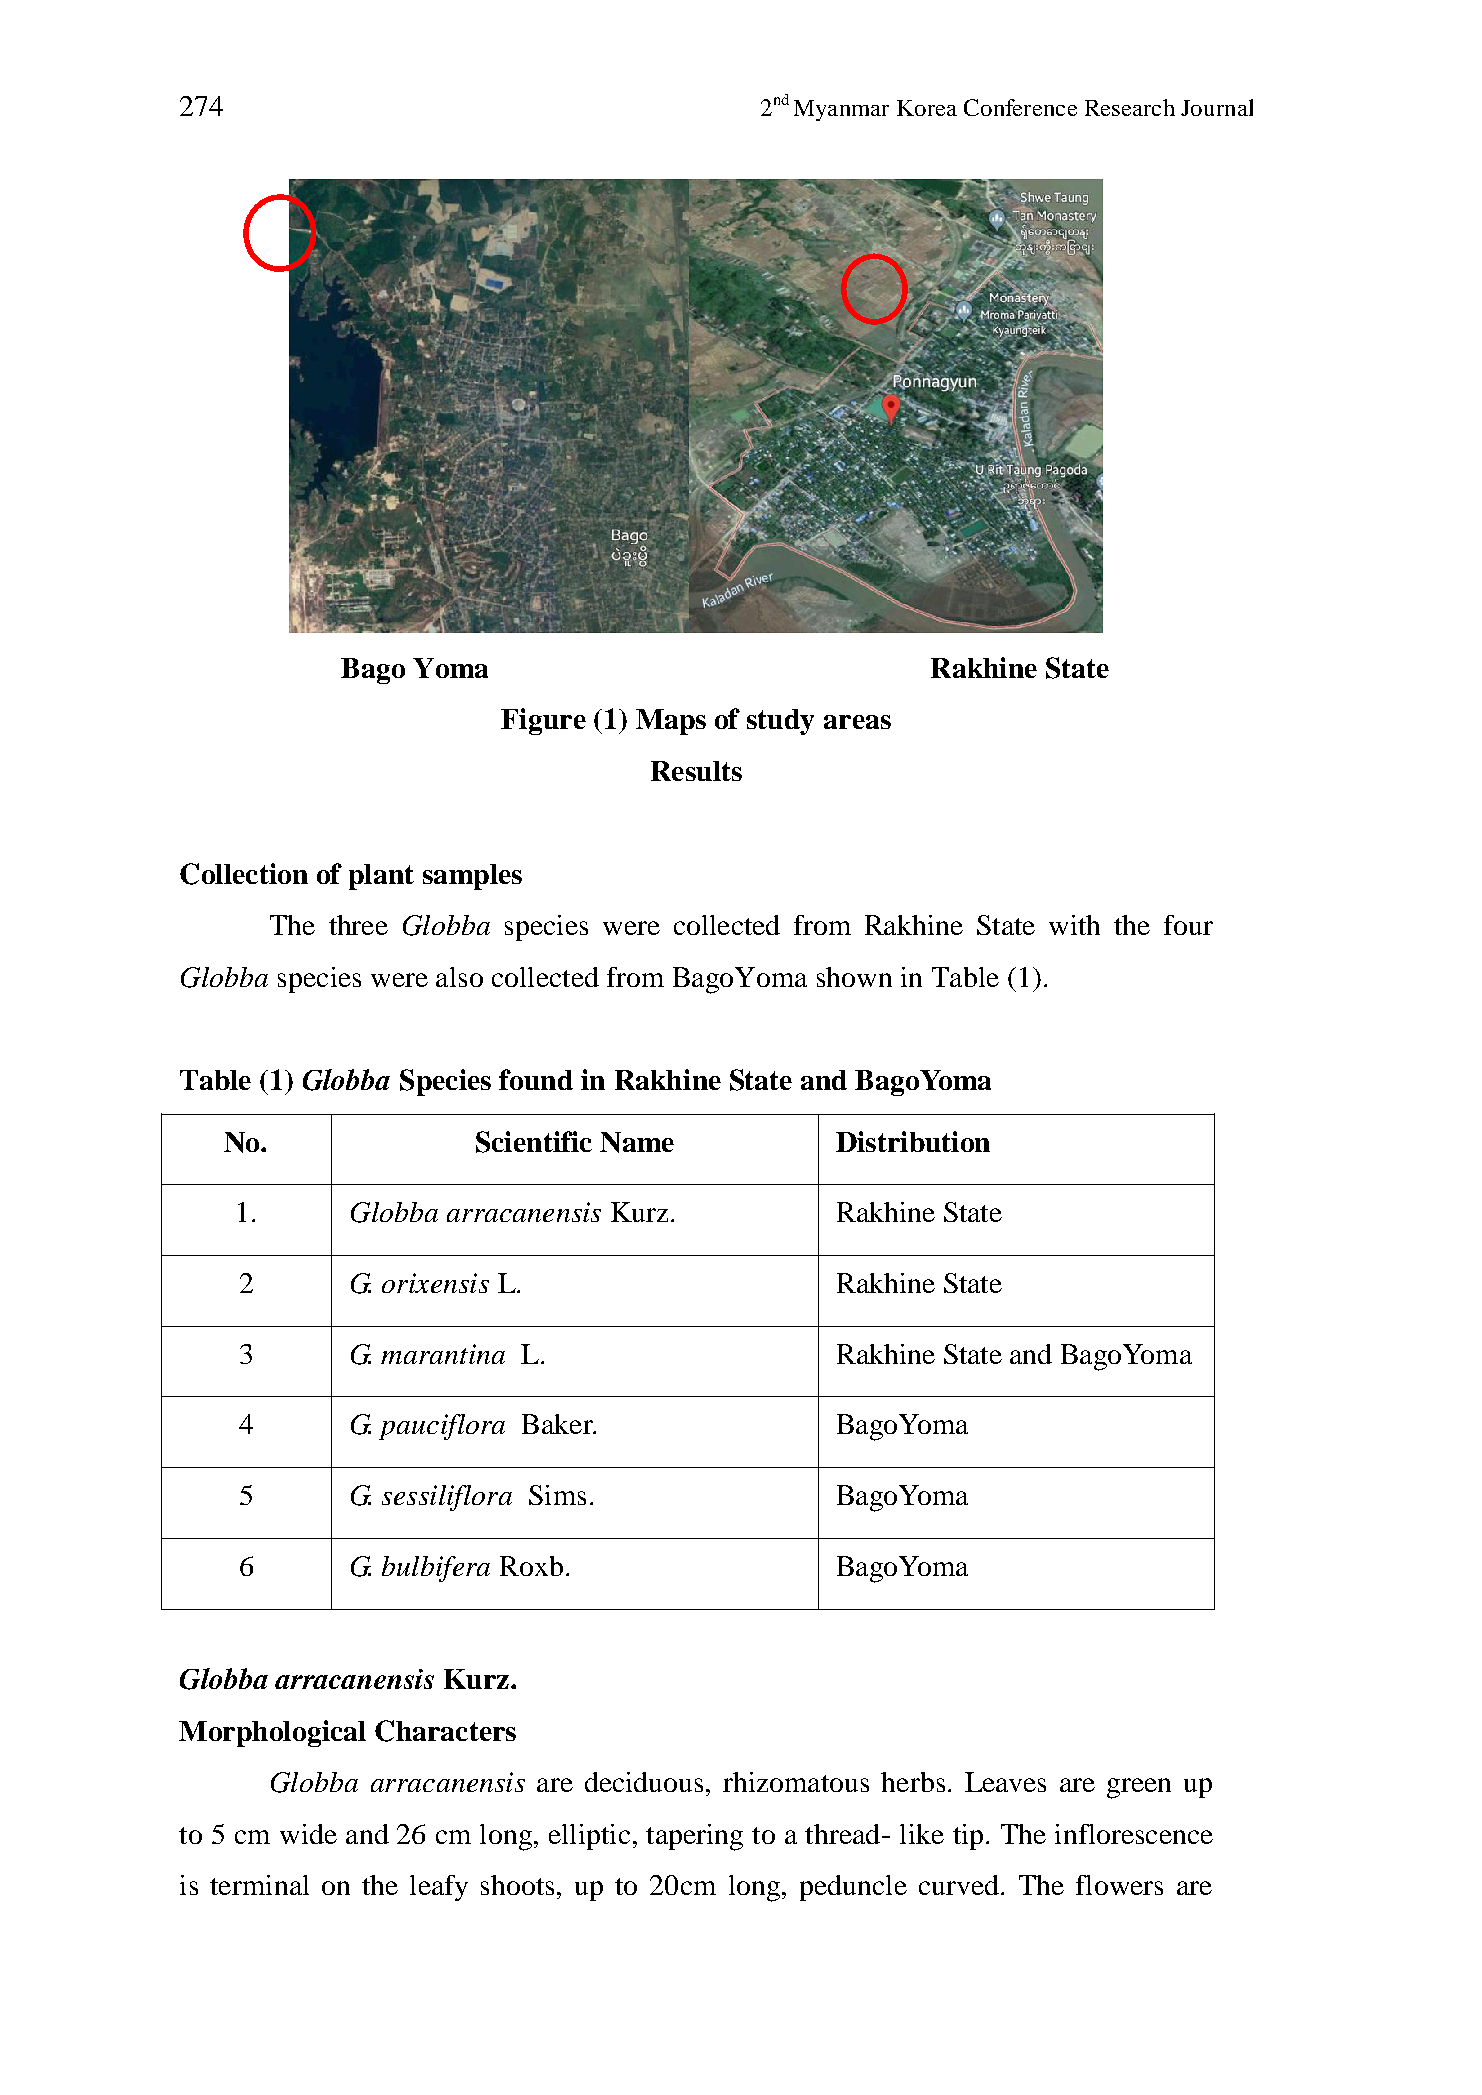 The image size is (1482, 2095). I want to click on plant, so click(381, 877).
